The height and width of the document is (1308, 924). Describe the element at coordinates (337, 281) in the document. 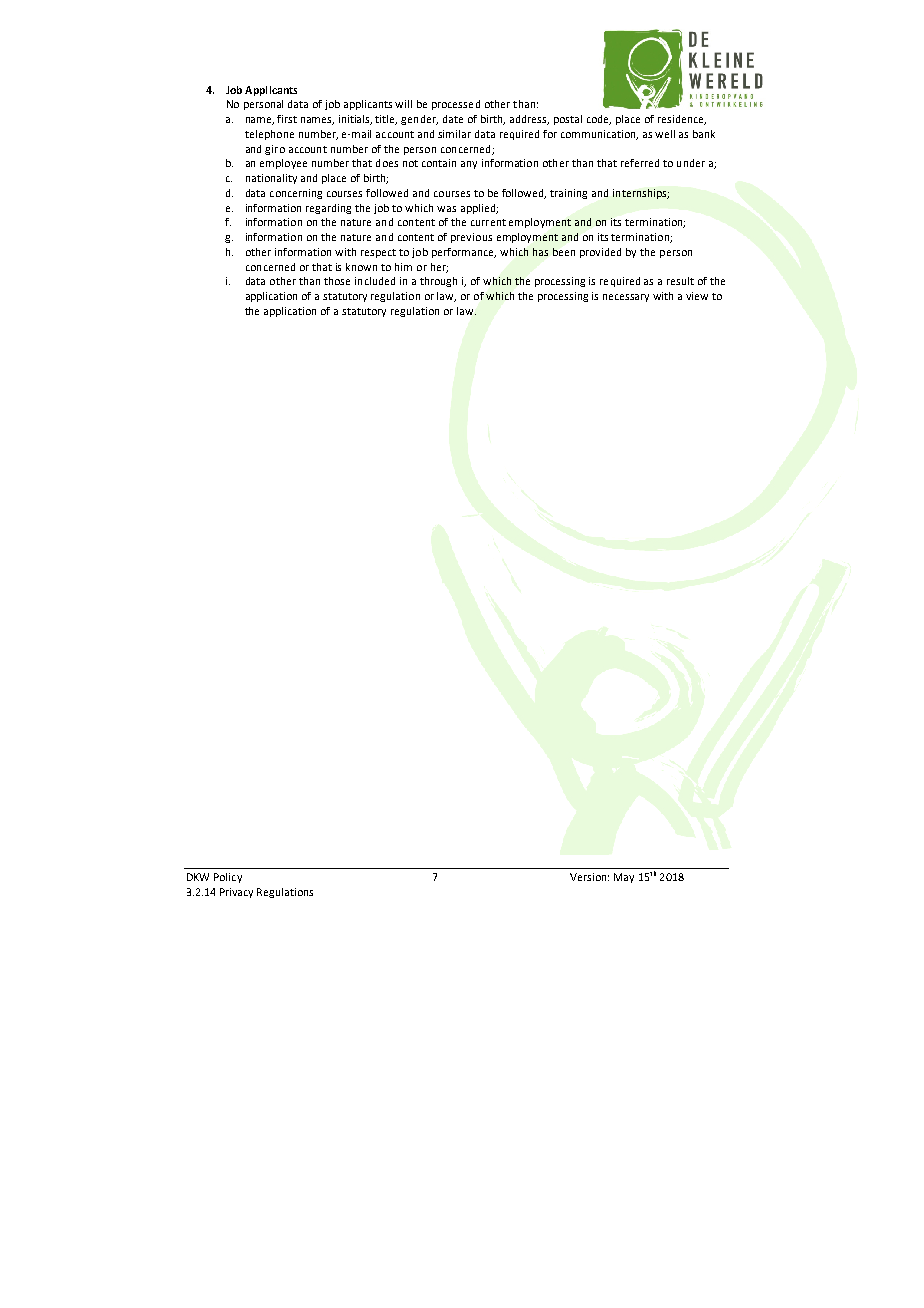

I see `those` at that location.
